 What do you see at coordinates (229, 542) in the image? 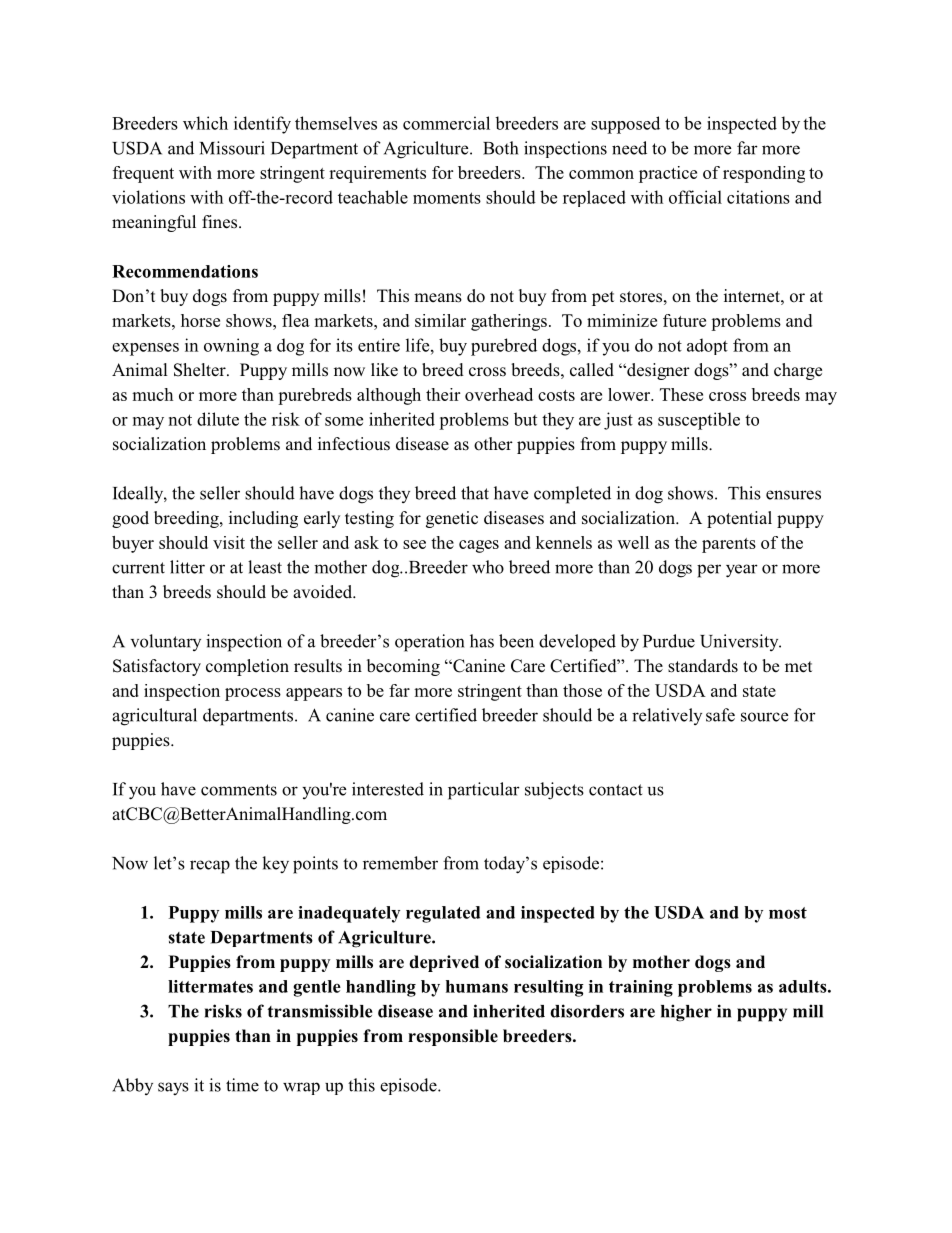
I see `visit` at bounding box center [229, 542].
